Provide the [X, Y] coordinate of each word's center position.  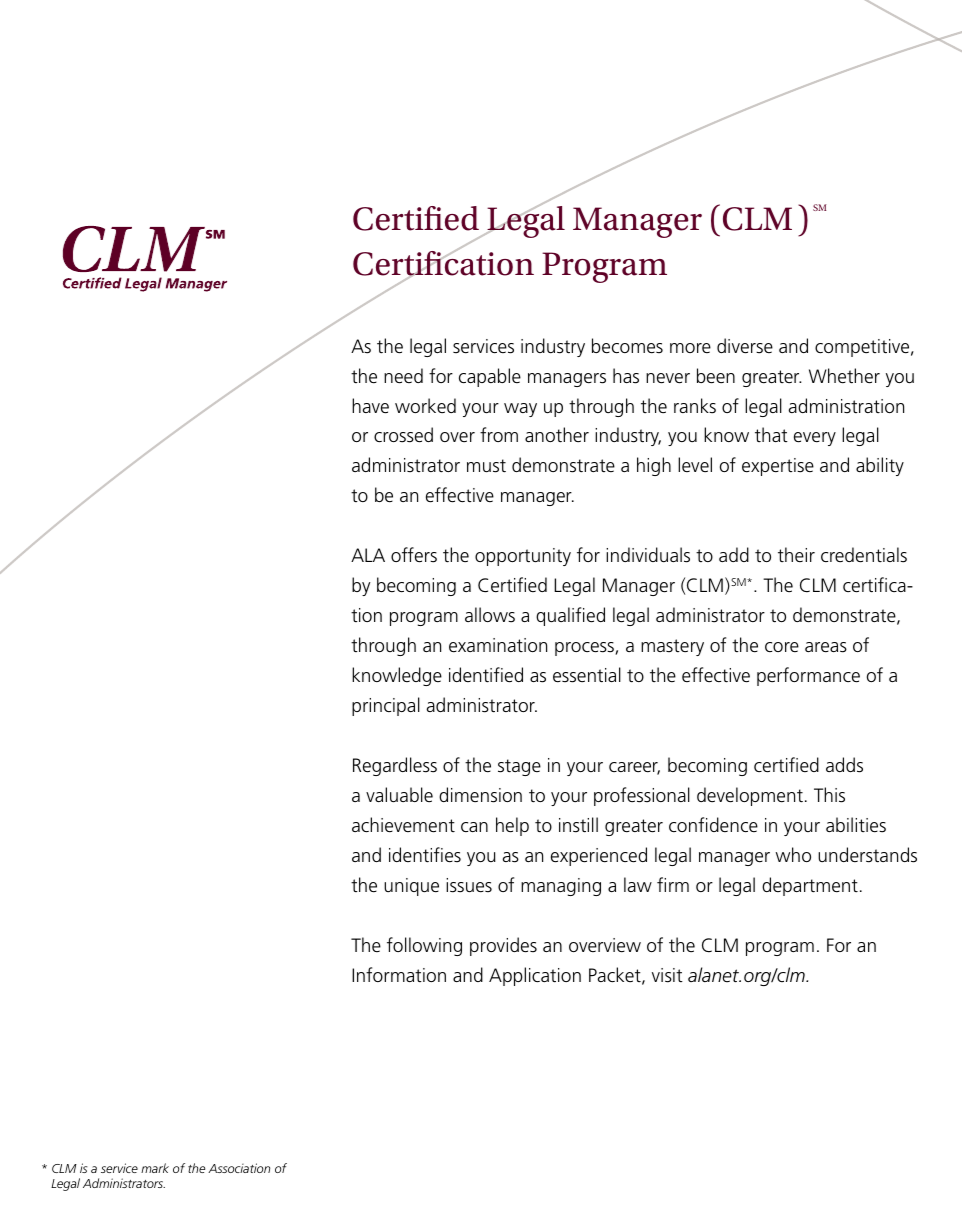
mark [155, 1168]
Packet [616, 976]
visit [667, 975]
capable [490, 377]
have [370, 406]
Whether [844, 376]
